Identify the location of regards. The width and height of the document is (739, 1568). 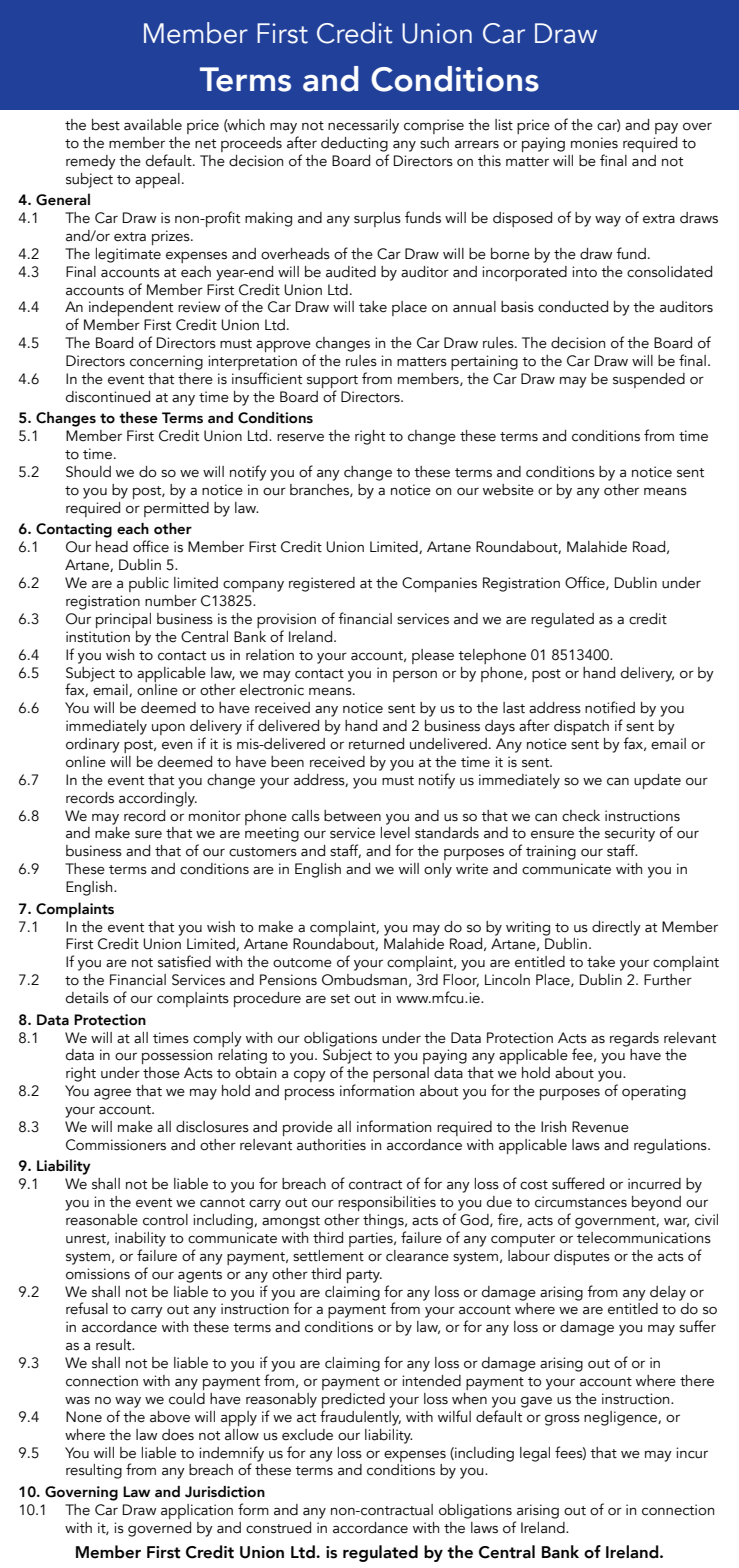
(634, 1039).
